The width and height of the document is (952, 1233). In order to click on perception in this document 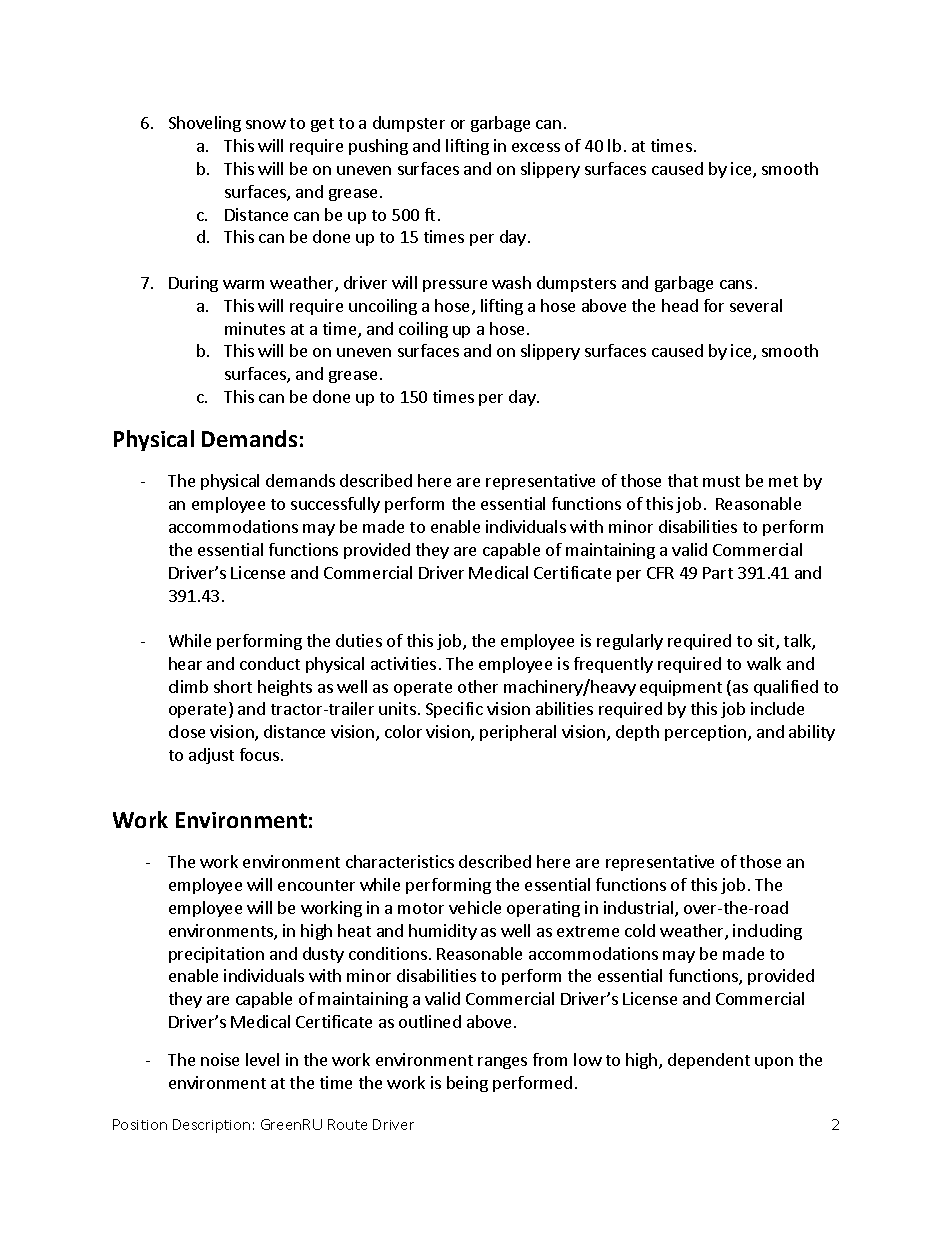, I will do `click(705, 733)`.
